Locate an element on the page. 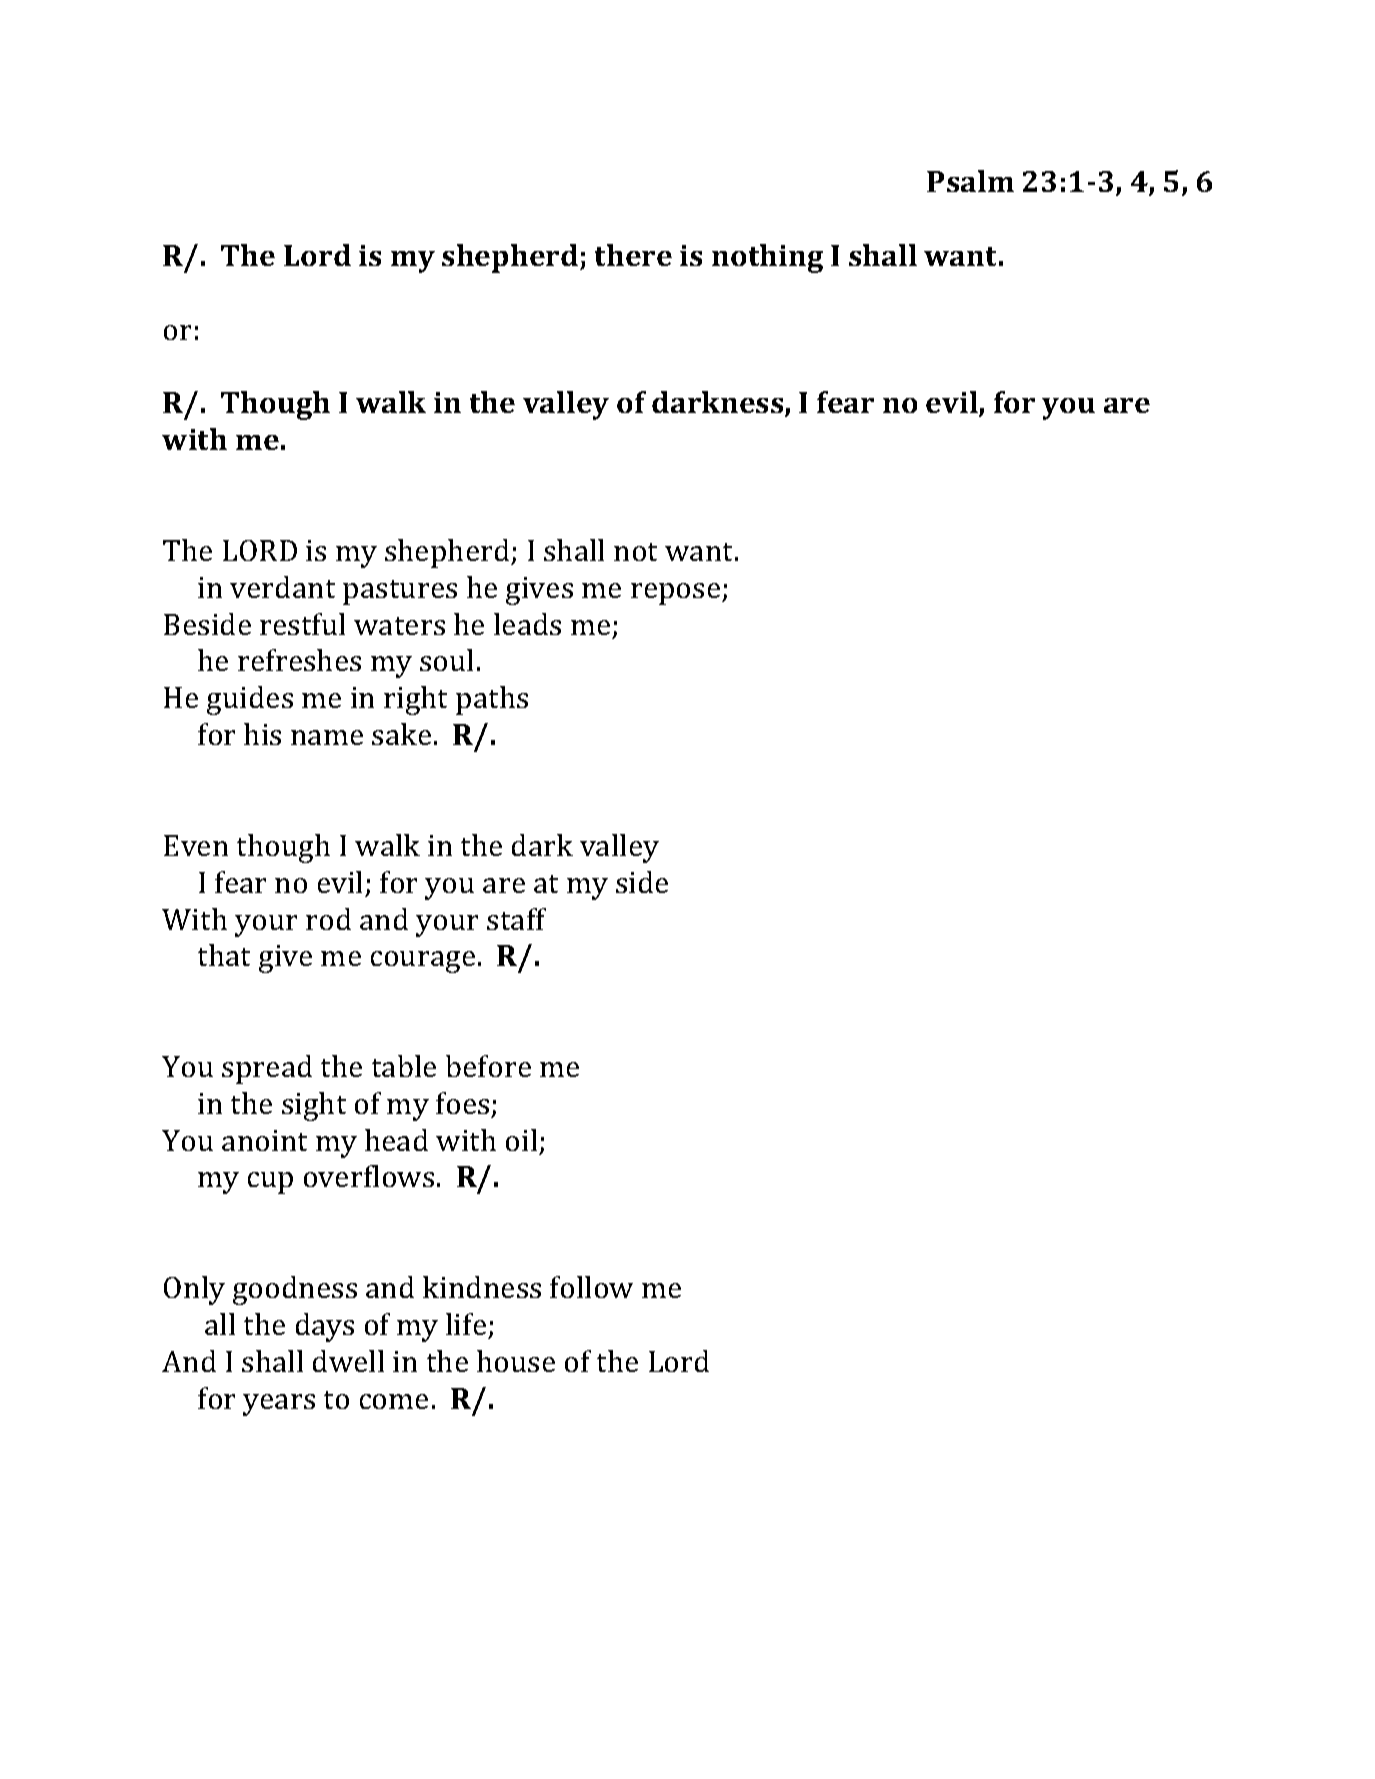 The image size is (1375, 1779). nothing is located at coordinates (767, 258).
